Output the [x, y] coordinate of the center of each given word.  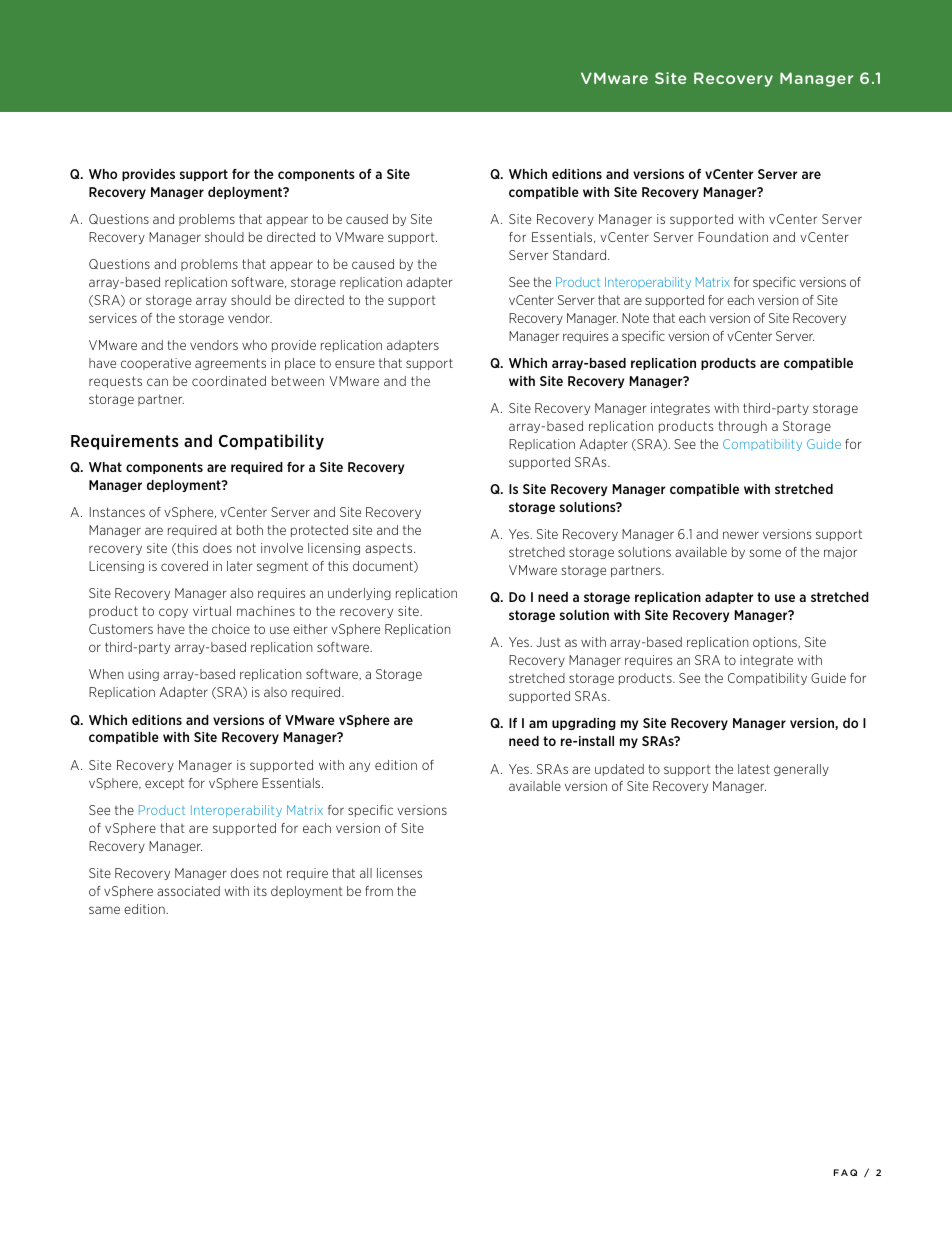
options [776, 643]
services [113, 318]
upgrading [584, 724]
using [143, 675]
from [379, 891]
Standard [581, 255]
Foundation [733, 237]
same [104, 910]
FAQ [845, 1172]
